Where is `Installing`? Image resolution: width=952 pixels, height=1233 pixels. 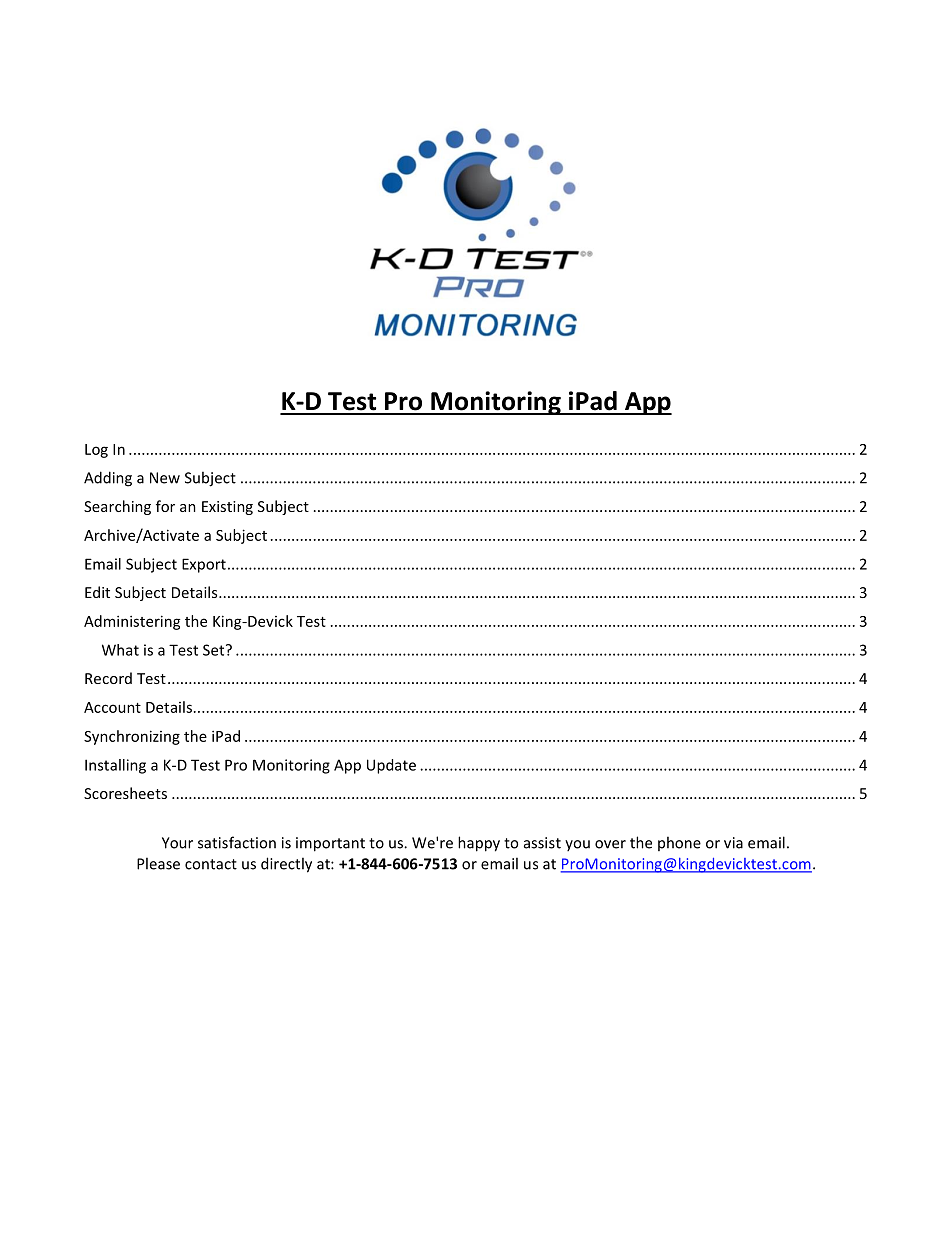
Installing is located at coordinates (115, 766).
